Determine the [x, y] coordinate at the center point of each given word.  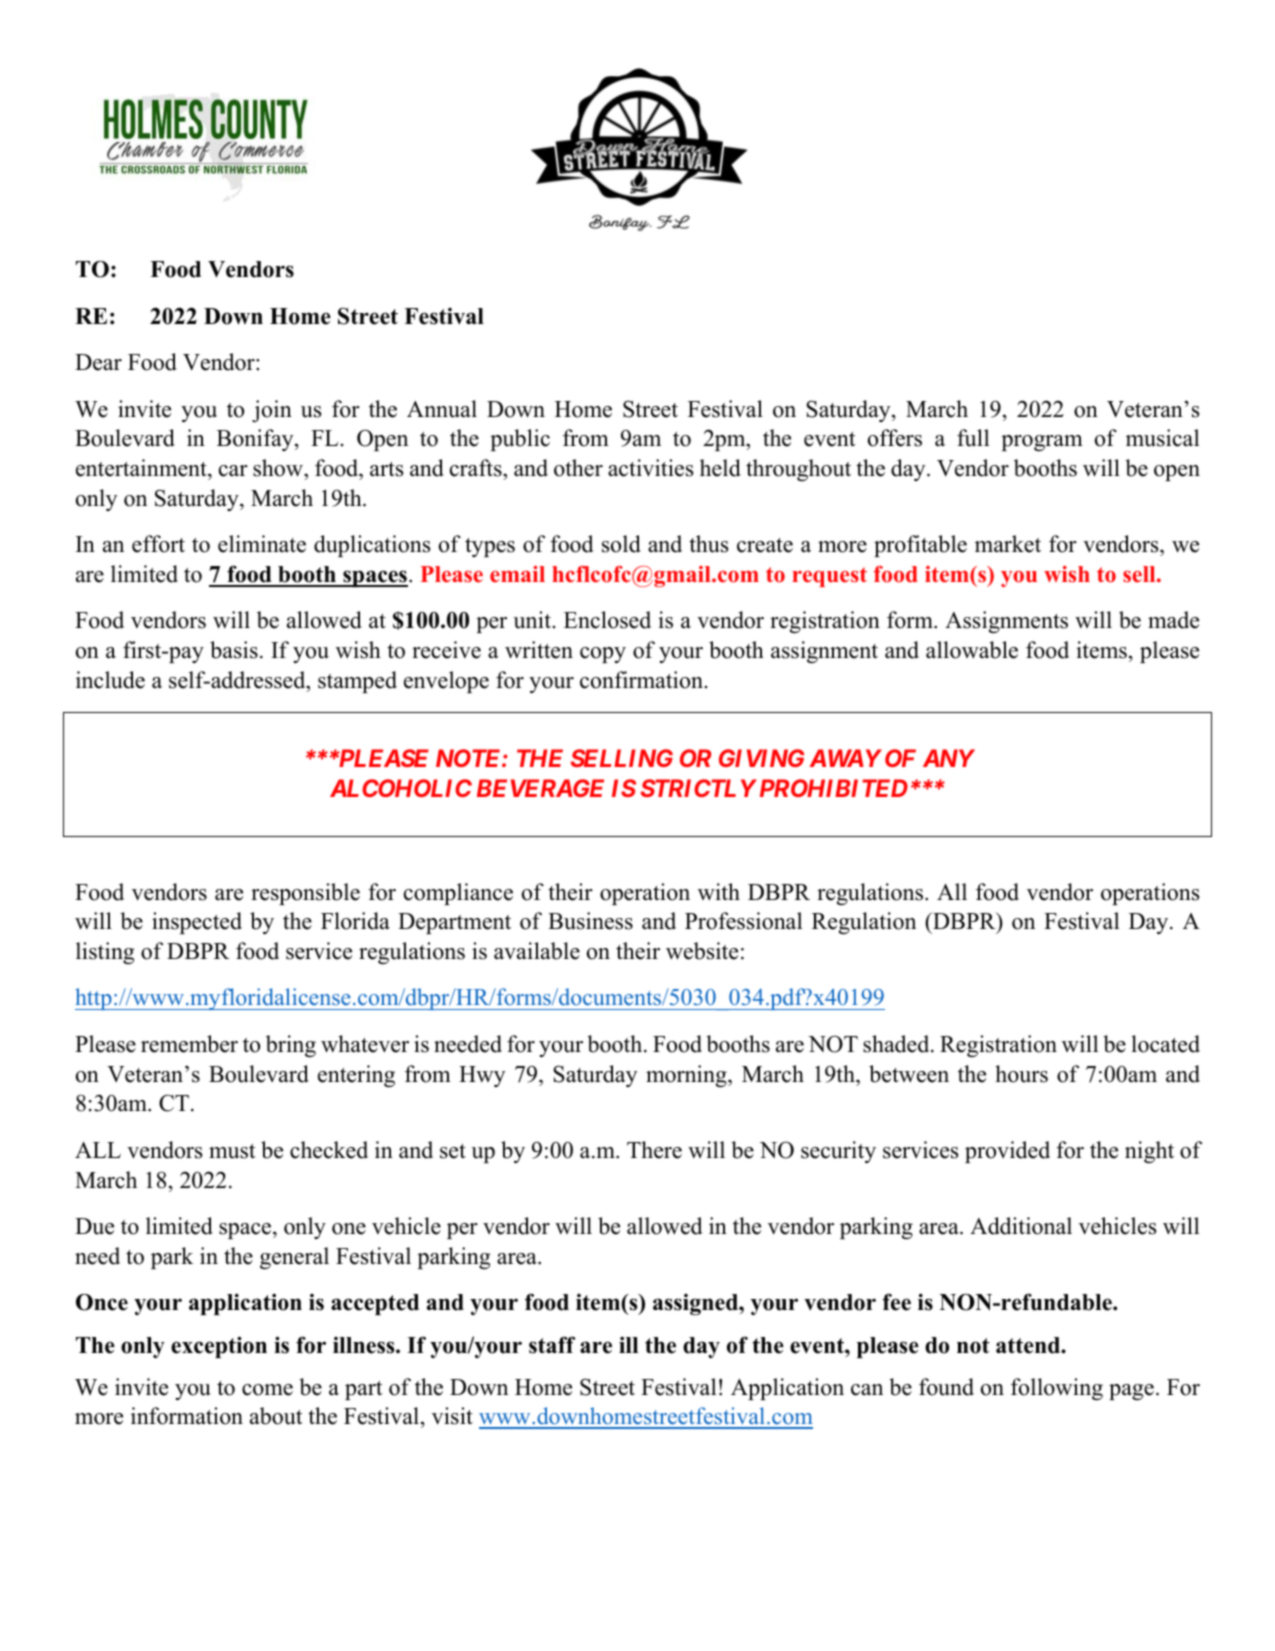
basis [234, 650]
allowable [972, 650]
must [232, 1151]
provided [1007, 1152]
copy [603, 655]
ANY [949, 758]
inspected [197, 923]
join [272, 411]
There [654, 1150]
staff [552, 1345]
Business [590, 921]
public [520, 440]
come [267, 1390]
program [1042, 443]
